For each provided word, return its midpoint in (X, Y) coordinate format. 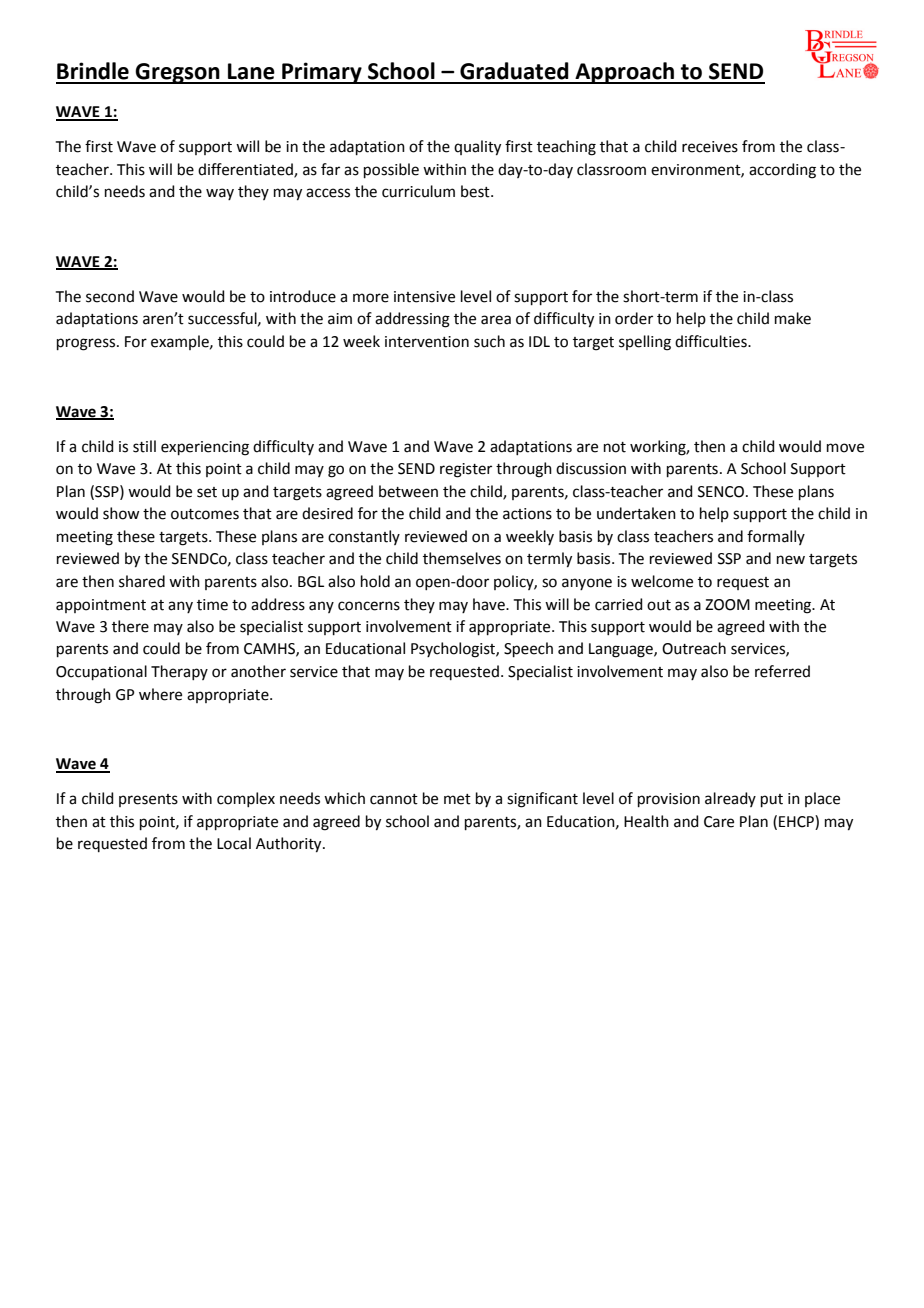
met (457, 799)
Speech (528, 649)
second (110, 296)
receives (710, 147)
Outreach (694, 648)
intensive (424, 297)
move (845, 448)
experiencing (205, 448)
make (793, 318)
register (466, 470)
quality (477, 148)
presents (148, 800)
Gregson (178, 73)
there (130, 626)
